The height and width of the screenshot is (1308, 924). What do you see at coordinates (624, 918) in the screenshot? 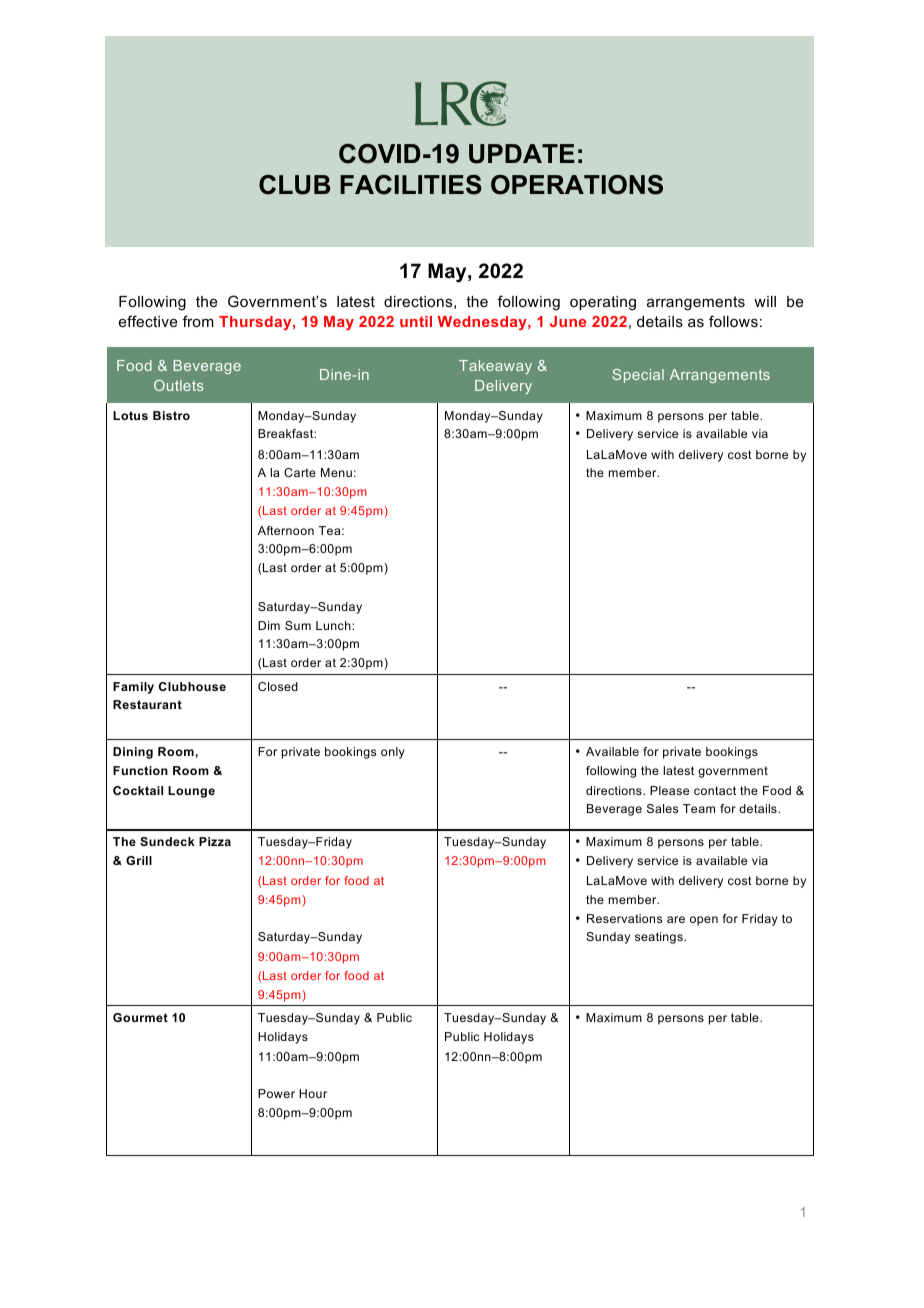
I see `Reservations` at bounding box center [624, 918].
